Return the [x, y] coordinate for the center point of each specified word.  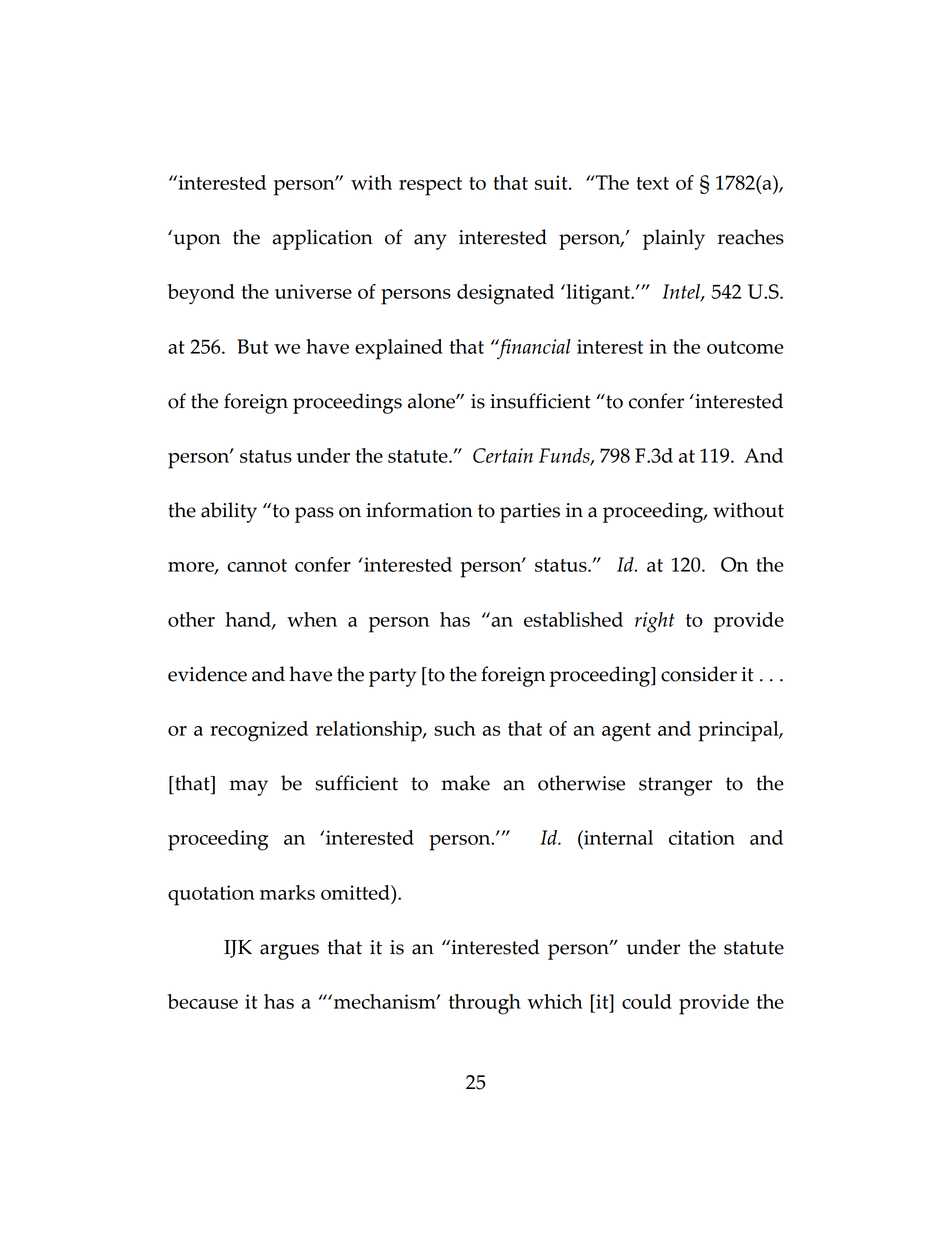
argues [289, 952]
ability [229, 512]
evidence [207, 674]
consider [699, 674]
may [249, 788]
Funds [565, 457]
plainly [674, 239]
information [419, 510]
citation [702, 837]
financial [533, 349]
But [252, 346]
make [466, 783]
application [322, 239]
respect [430, 186]
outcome [745, 347]
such [455, 728]
